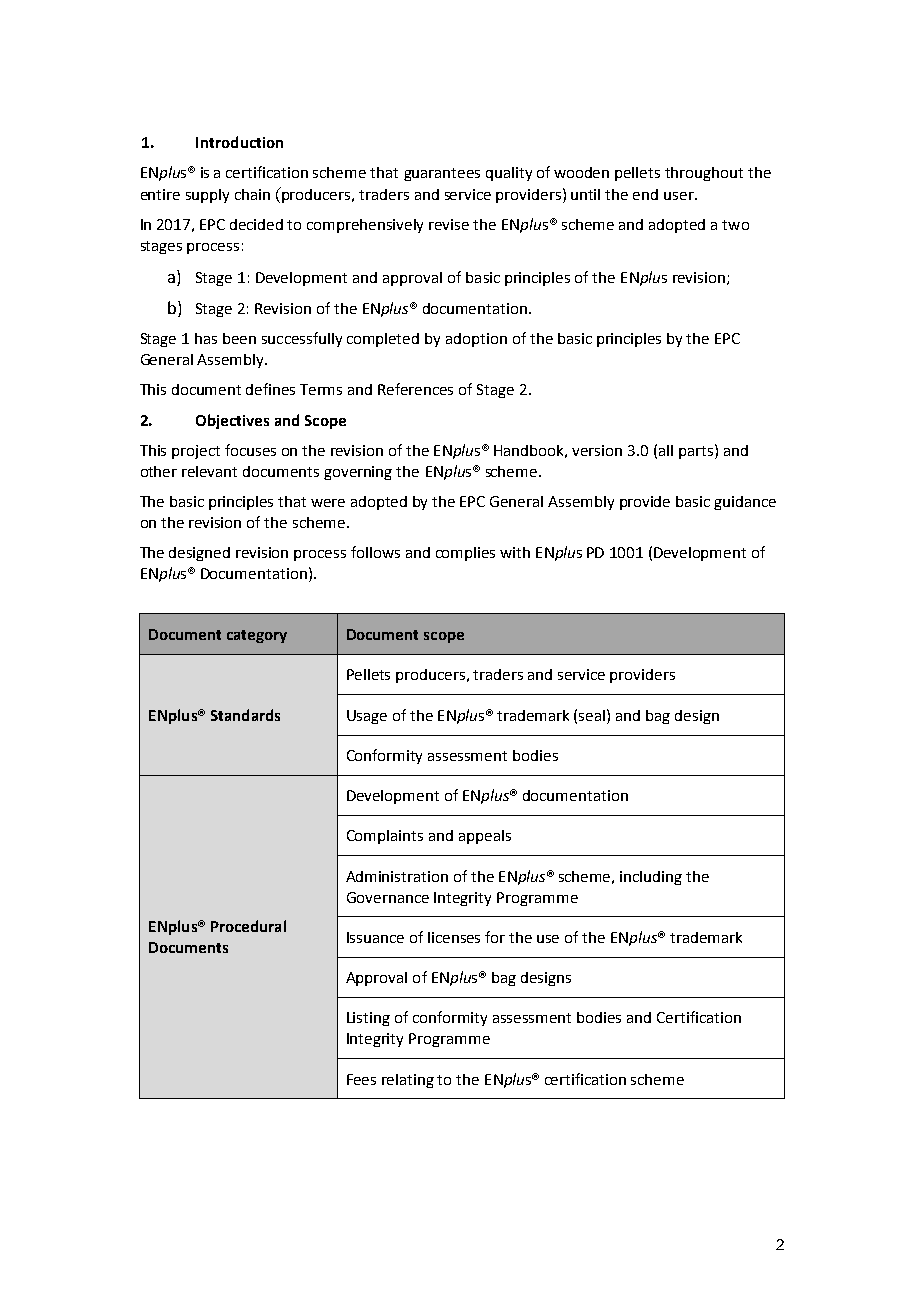 This screenshot has height=1308, width=924. Describe the element at coordinates (485, 837) in the screenshot. I see `appeals` at that location.
